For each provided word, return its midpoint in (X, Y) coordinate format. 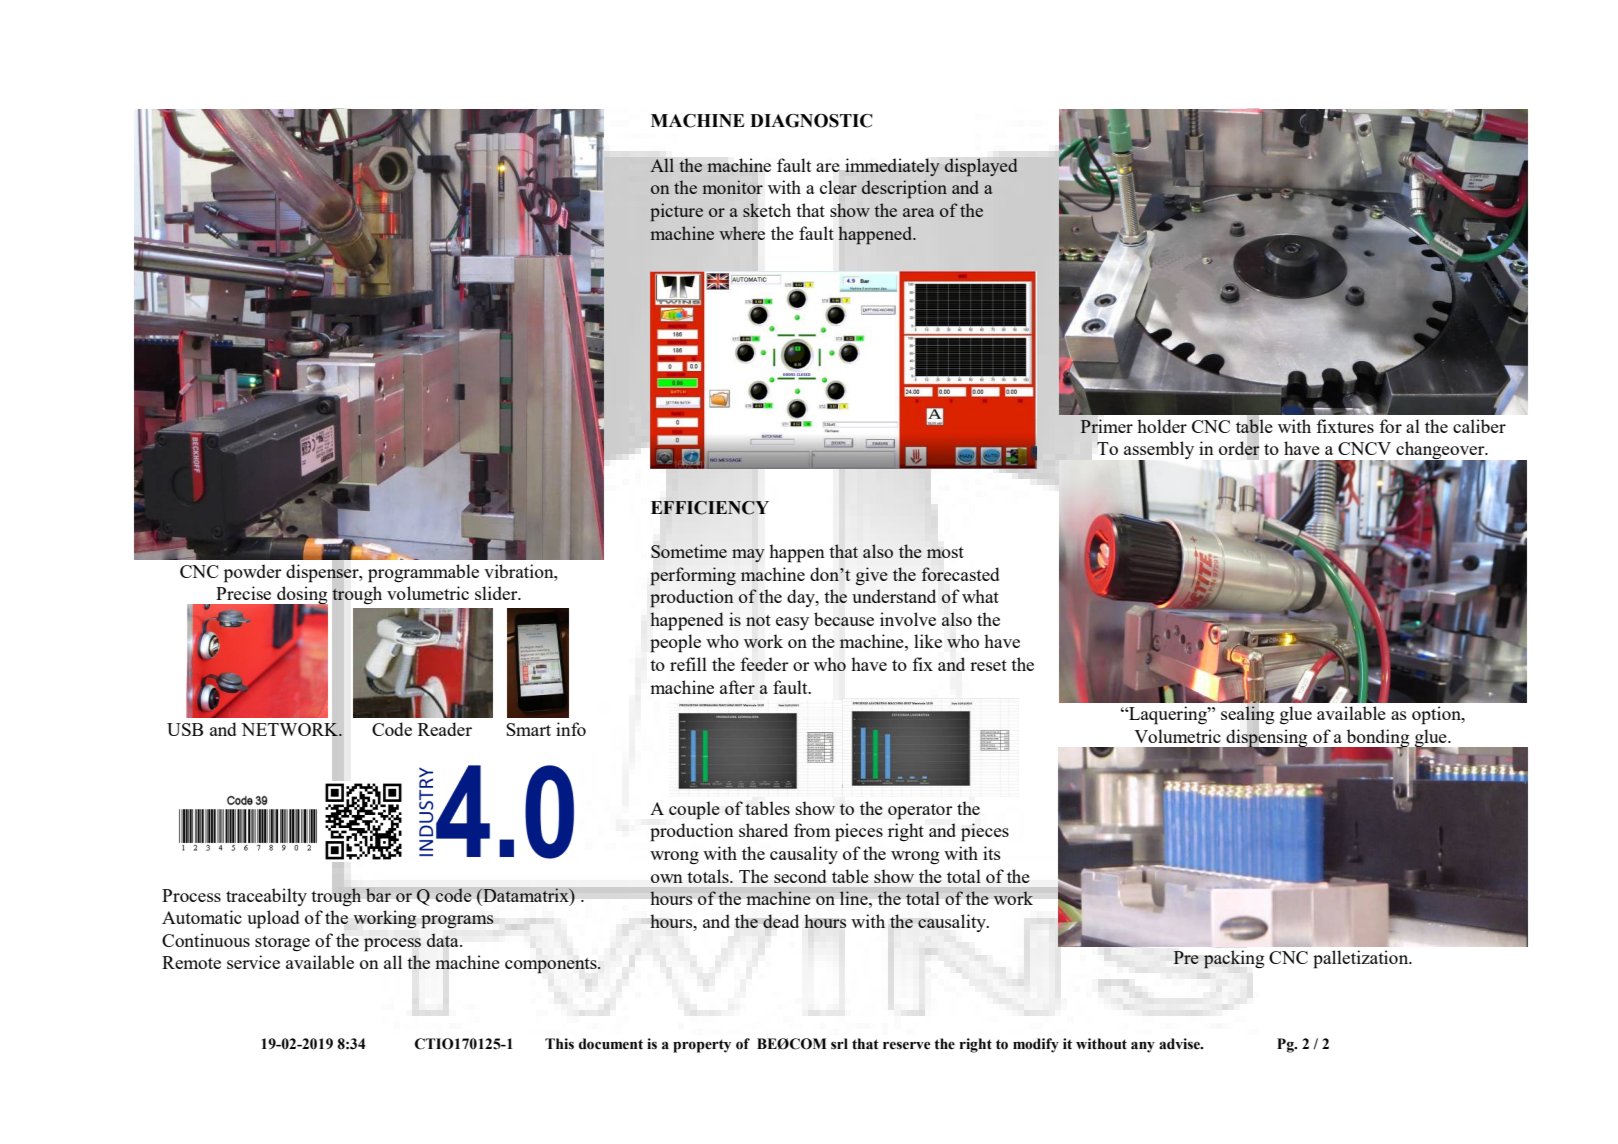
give (872, 576)
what (980, 596)
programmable (423, 573)
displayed (981, 167)
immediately (892, 167)
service (253, 962)
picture (676, 212)
